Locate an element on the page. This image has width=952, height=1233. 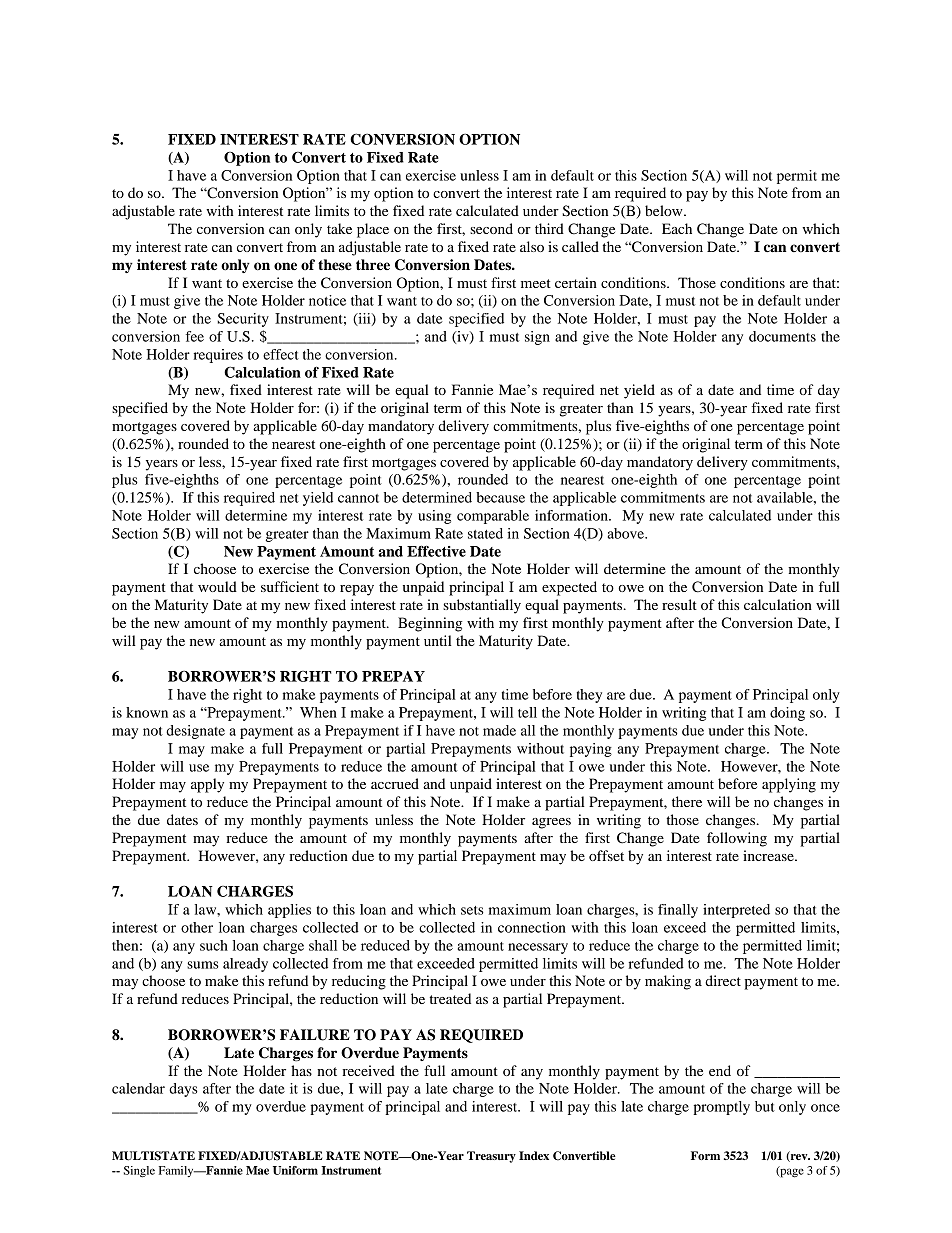
second is located at coordinates (491, 228).
